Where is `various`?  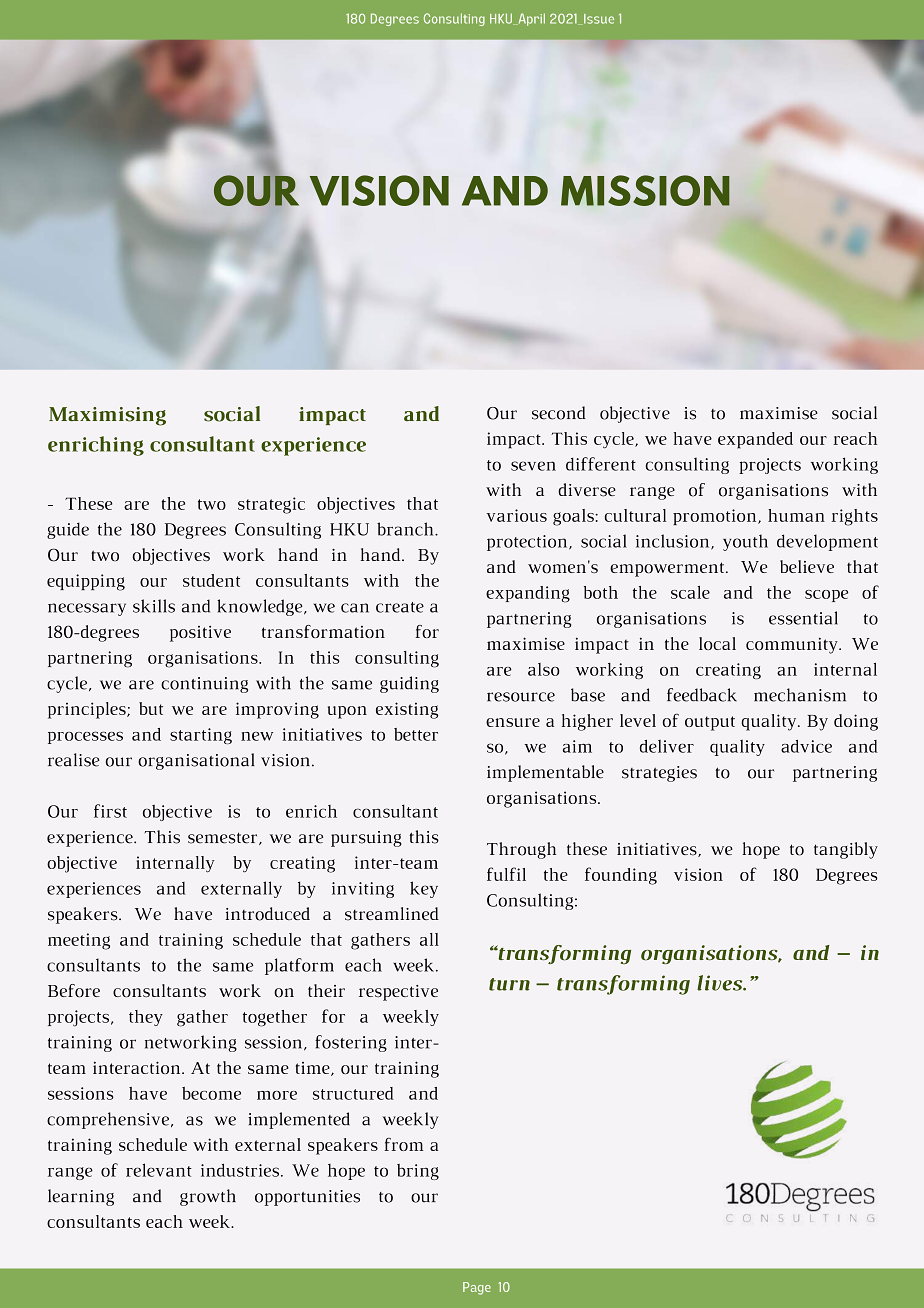 various is located at coordinates (516, 515).
